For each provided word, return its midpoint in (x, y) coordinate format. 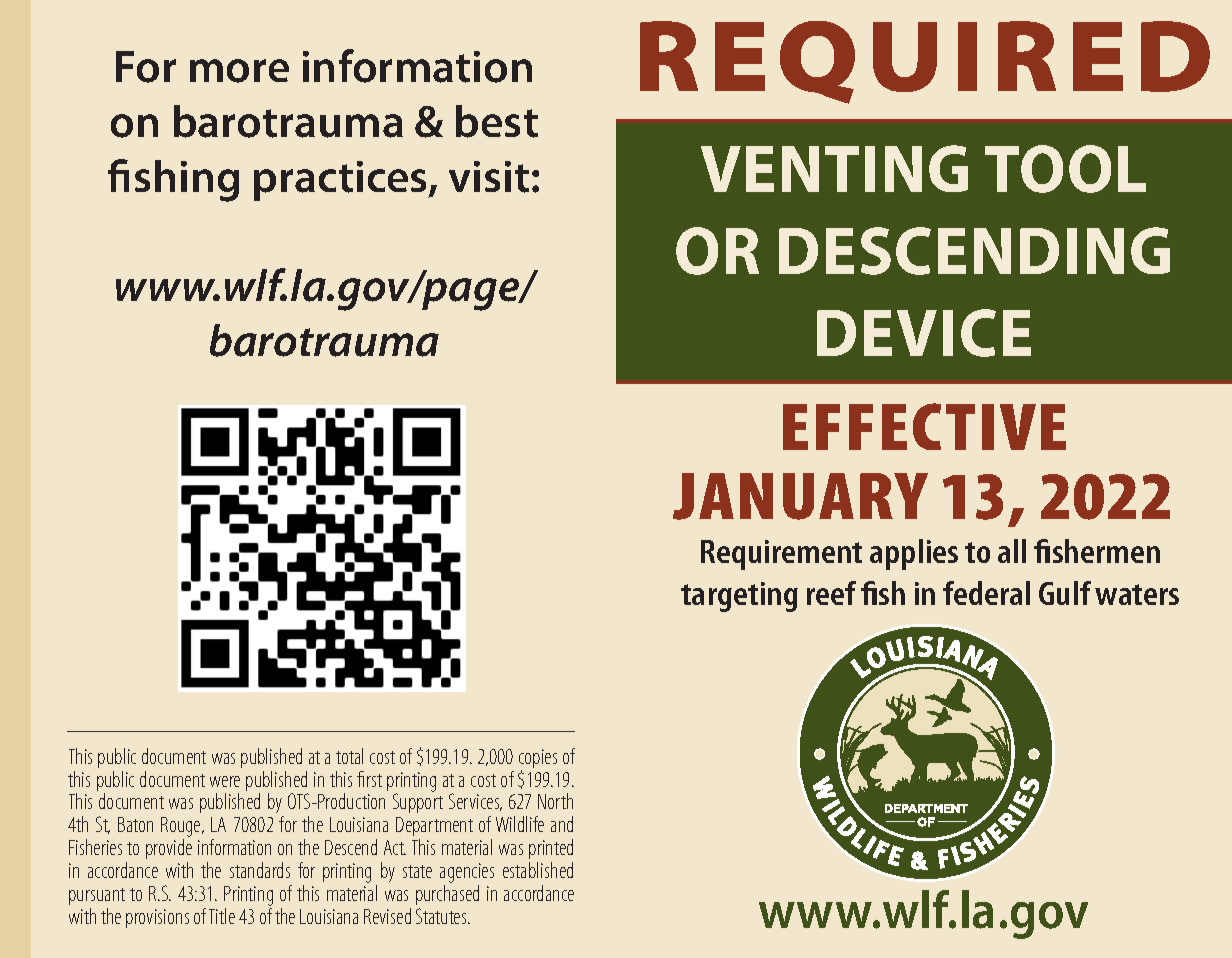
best (497, 121)
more (239, 71)
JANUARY (800, 496)
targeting (739, 597)
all (1012, 551)
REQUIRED (925, 62)
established (538, 870)
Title (222, 916)
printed (551, 849)
